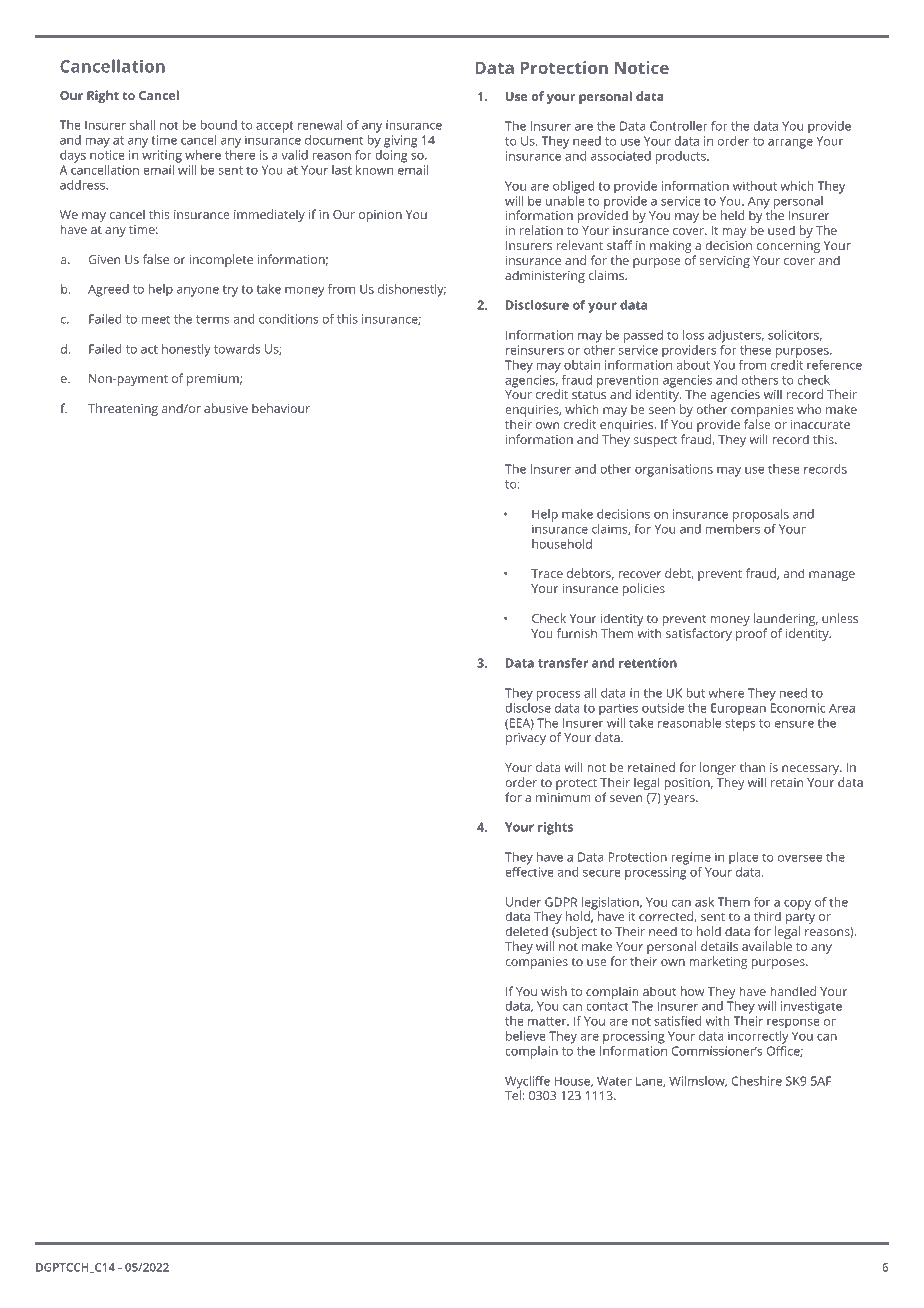  I want to click on abusive, so click(226, 408).
